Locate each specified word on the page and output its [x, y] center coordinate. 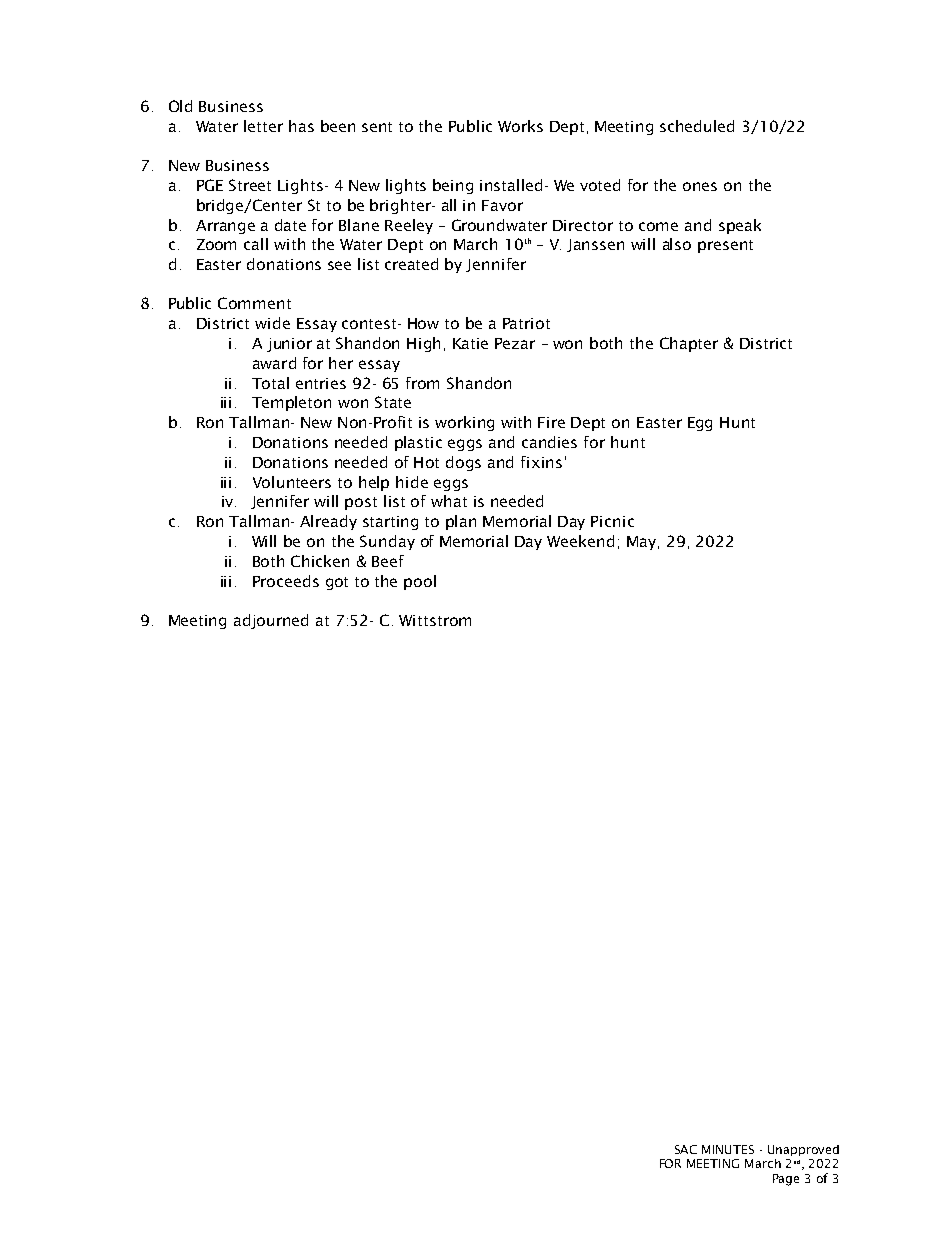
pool [420, 582]
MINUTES [728, 1149]
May [641, 543]
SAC [686, 1149]
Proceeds [286, 581]
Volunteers [292, 482]
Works [520, 126]
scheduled [697, 126]
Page [786, 1180]
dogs [463, 463]
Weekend [580, 541]
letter [263, 126]
